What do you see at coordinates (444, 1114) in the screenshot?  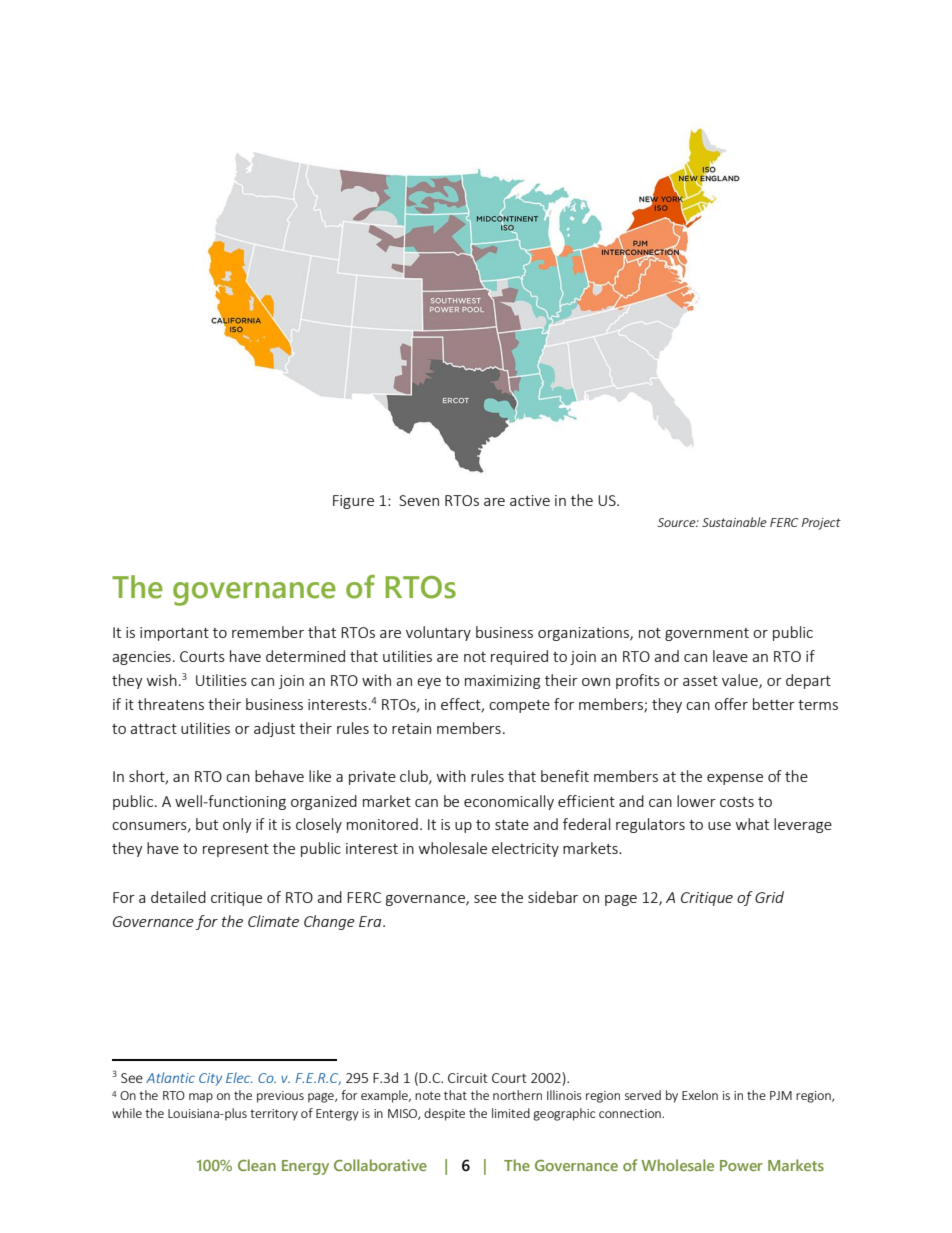 I see `despite` at bounding box center [444, 1114].
